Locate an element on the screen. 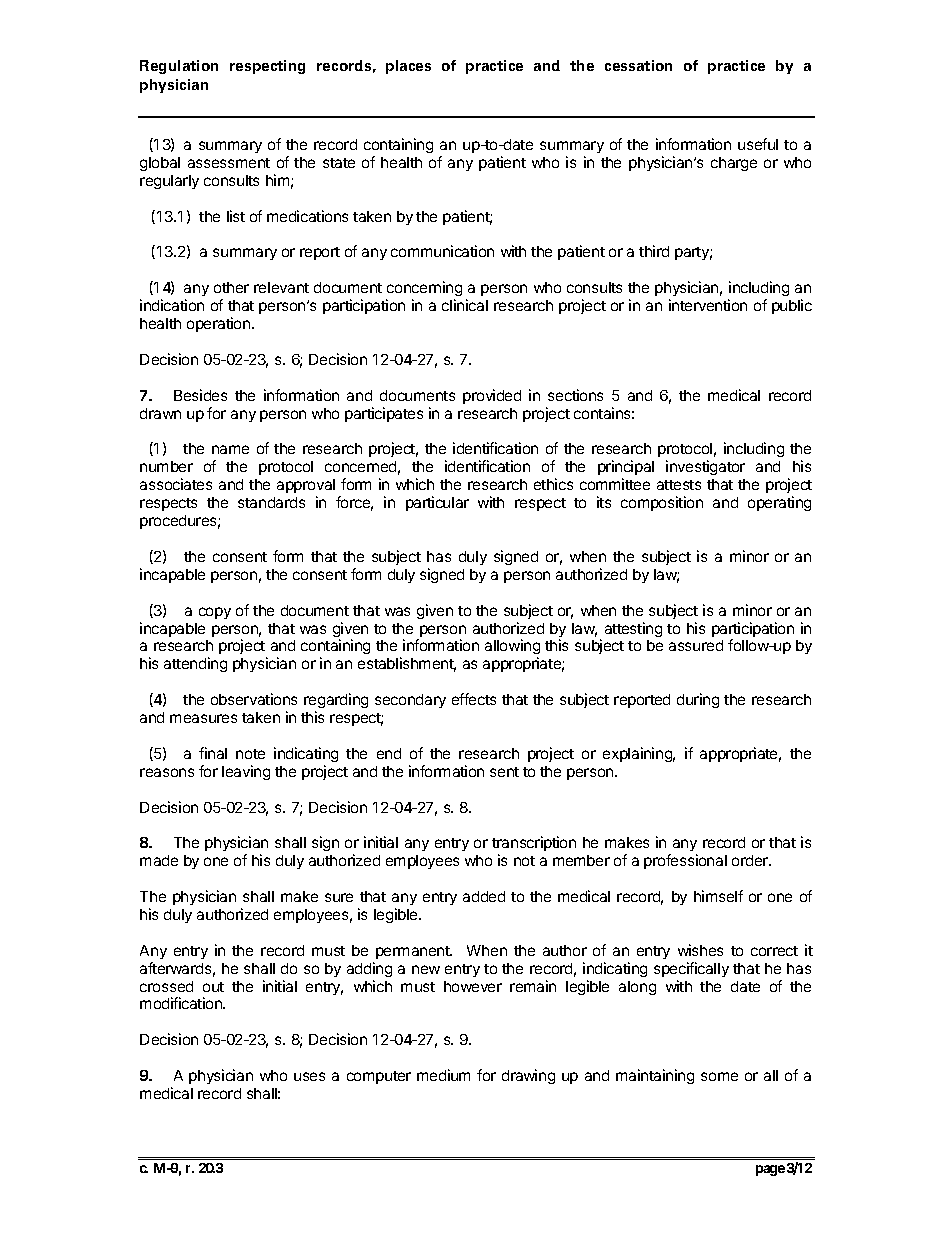  medium is located at coordinates (443, 1075).
